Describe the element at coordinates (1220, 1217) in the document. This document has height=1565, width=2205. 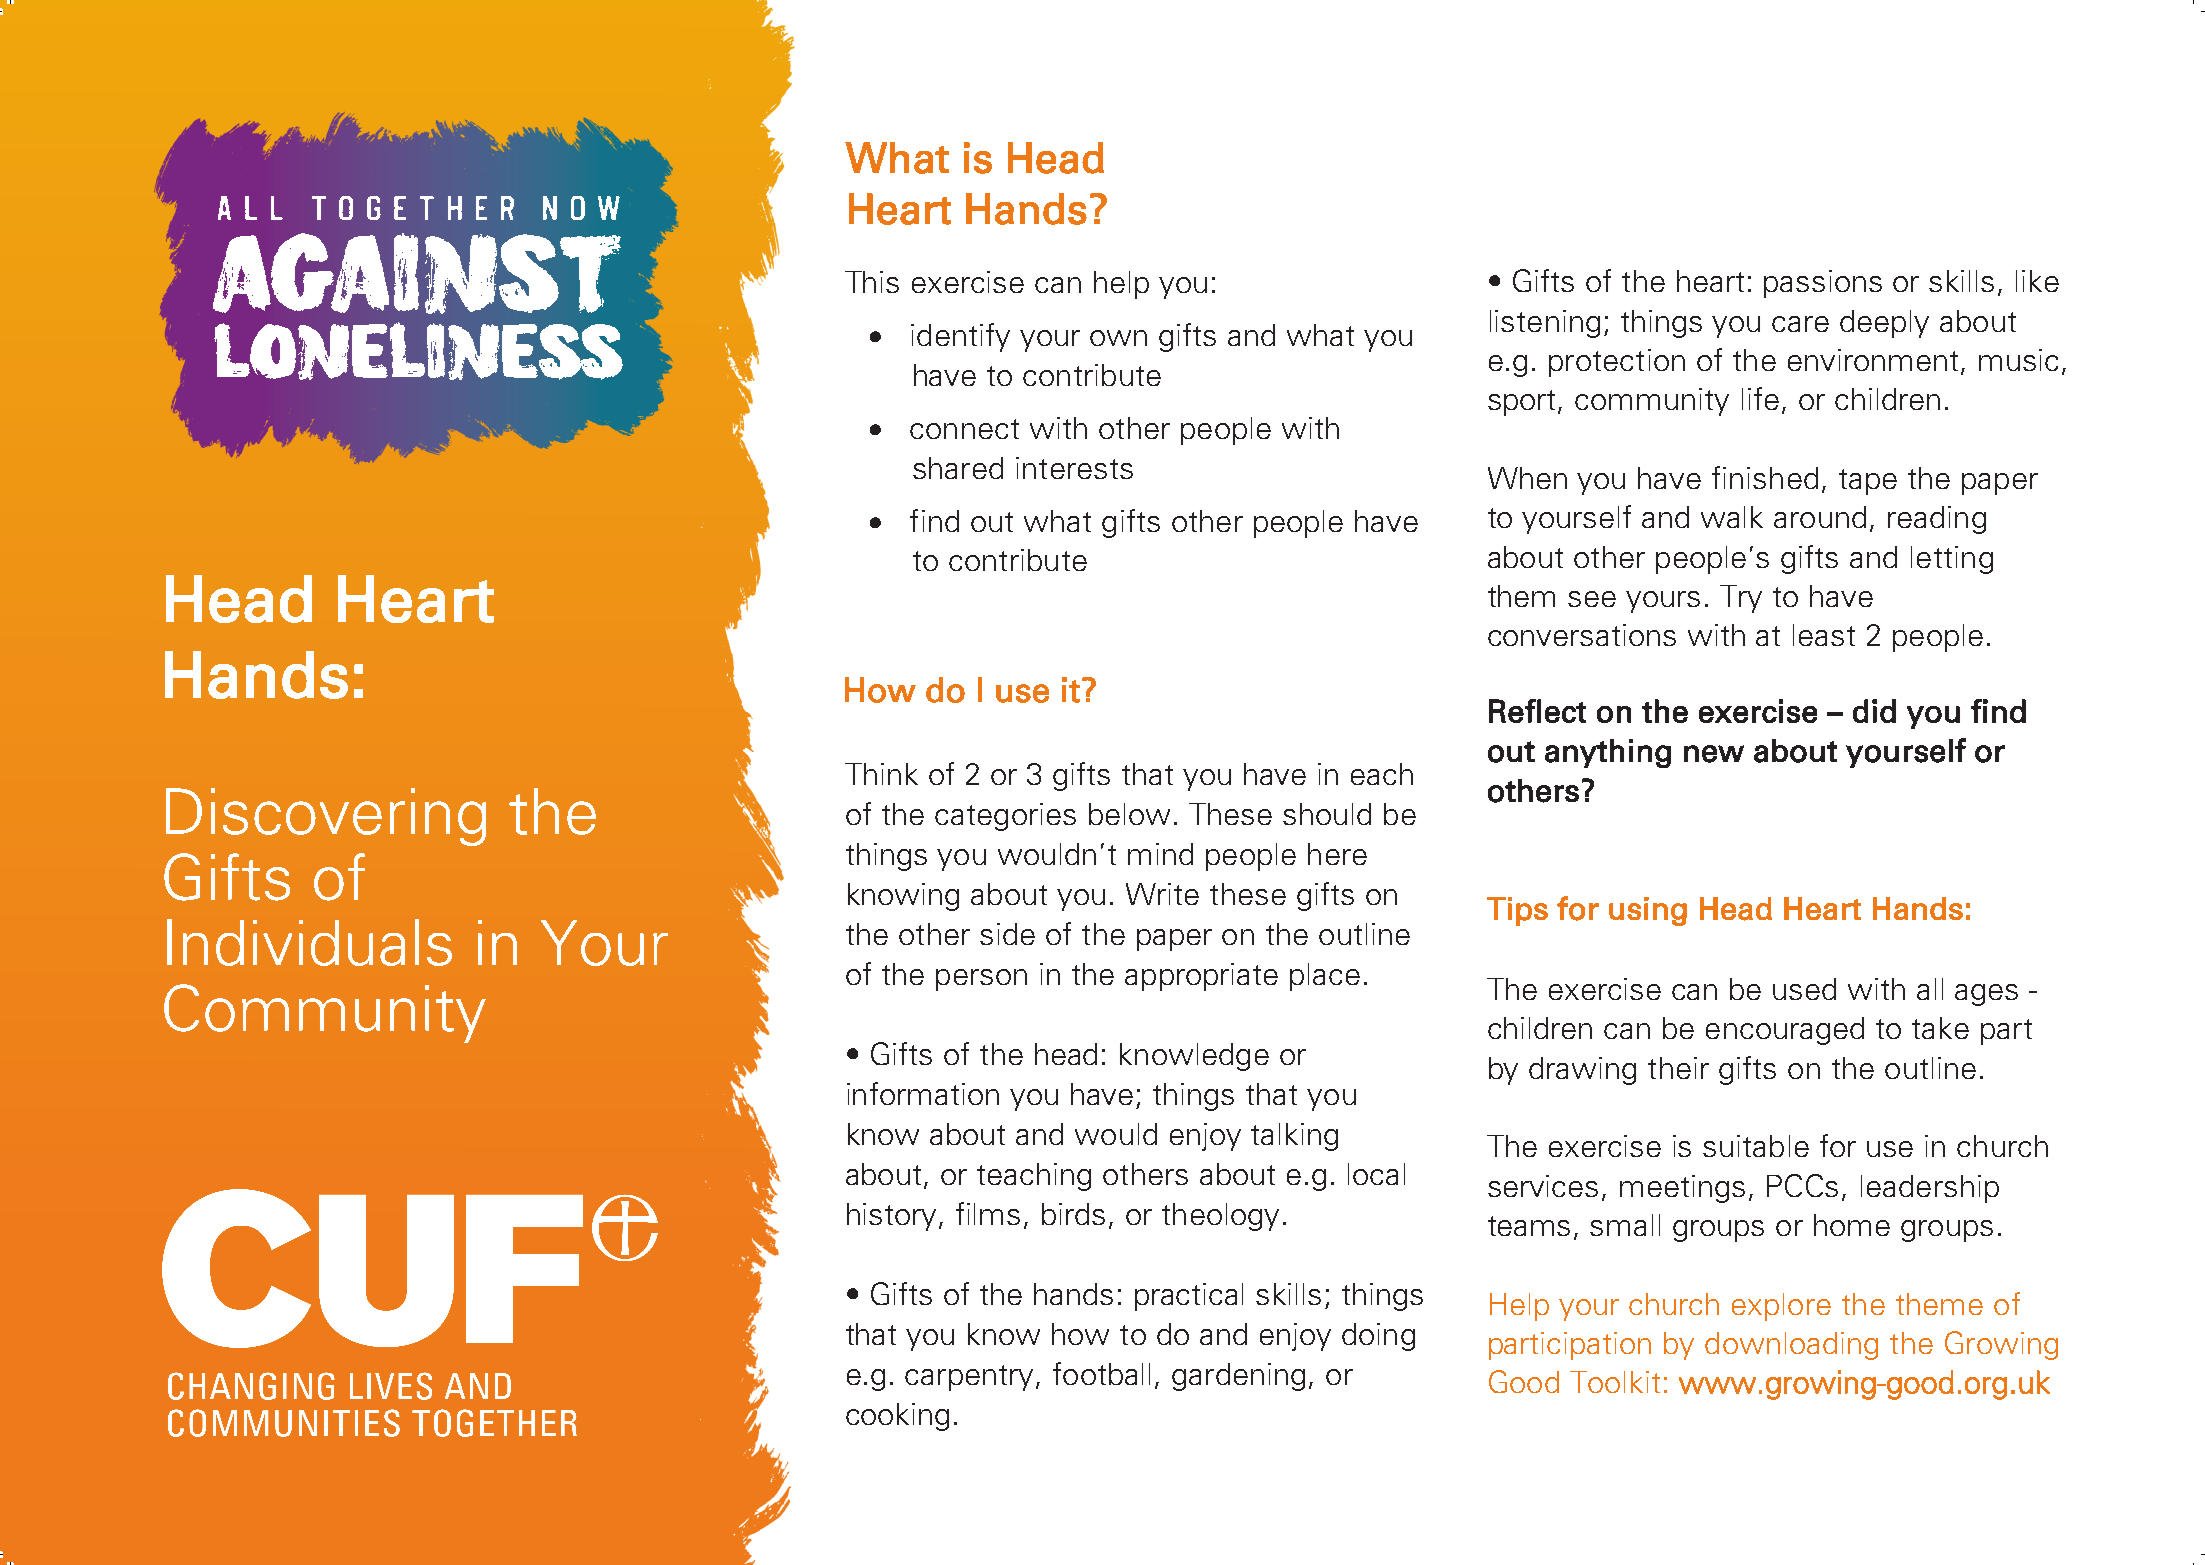
I see `theology` at that location.
